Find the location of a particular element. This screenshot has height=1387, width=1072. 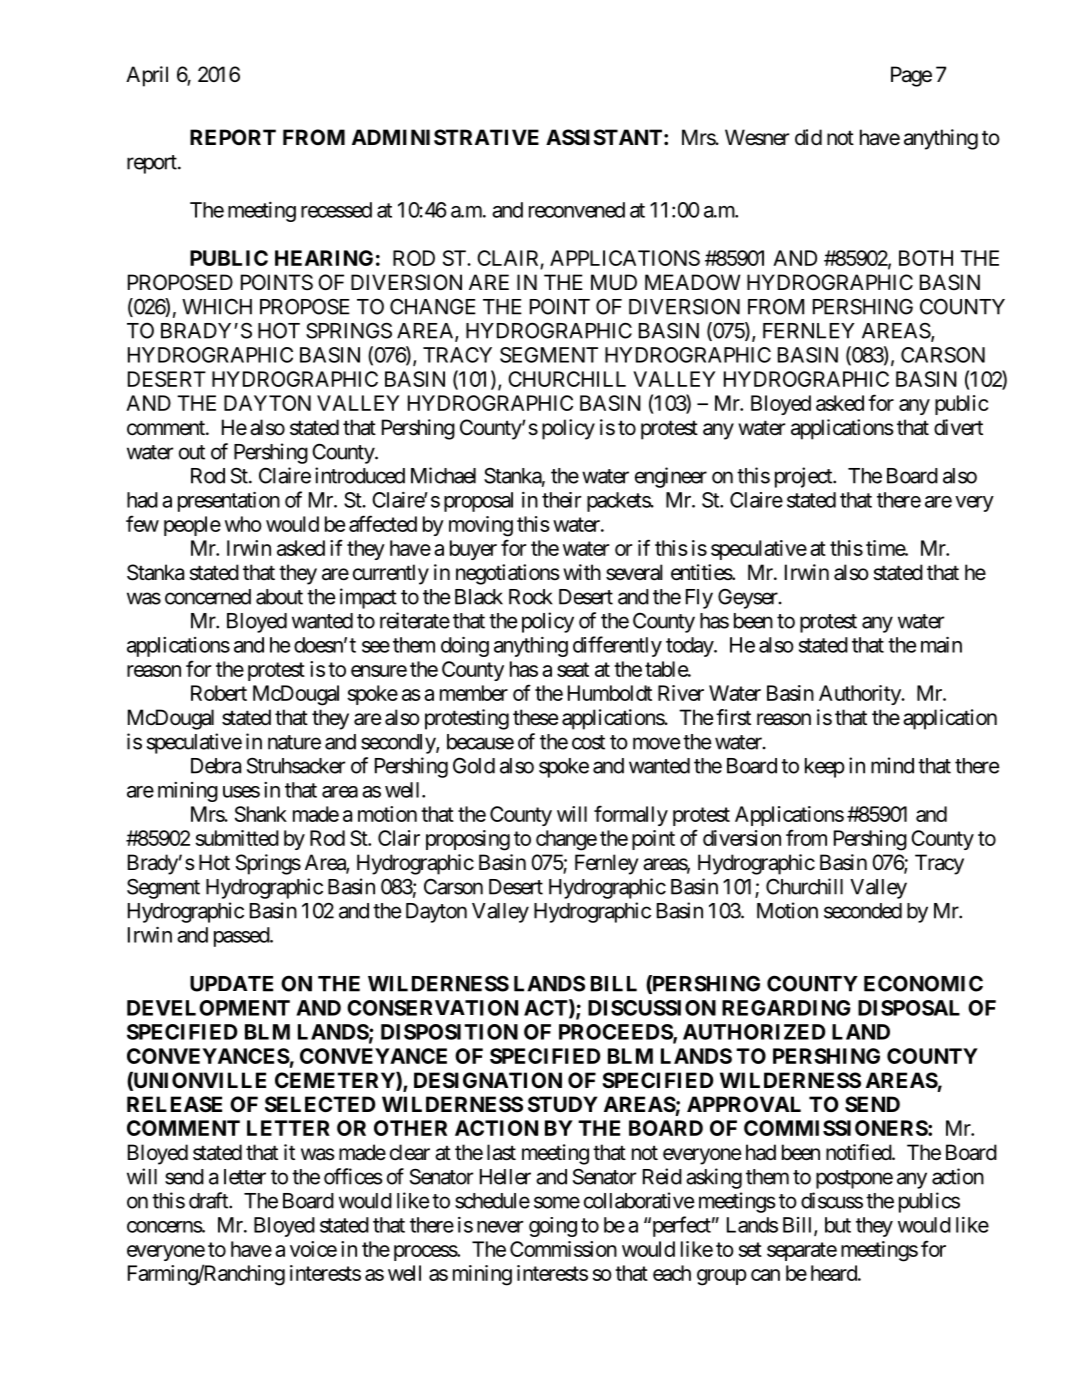

April is located at coordinates (147, 76).
